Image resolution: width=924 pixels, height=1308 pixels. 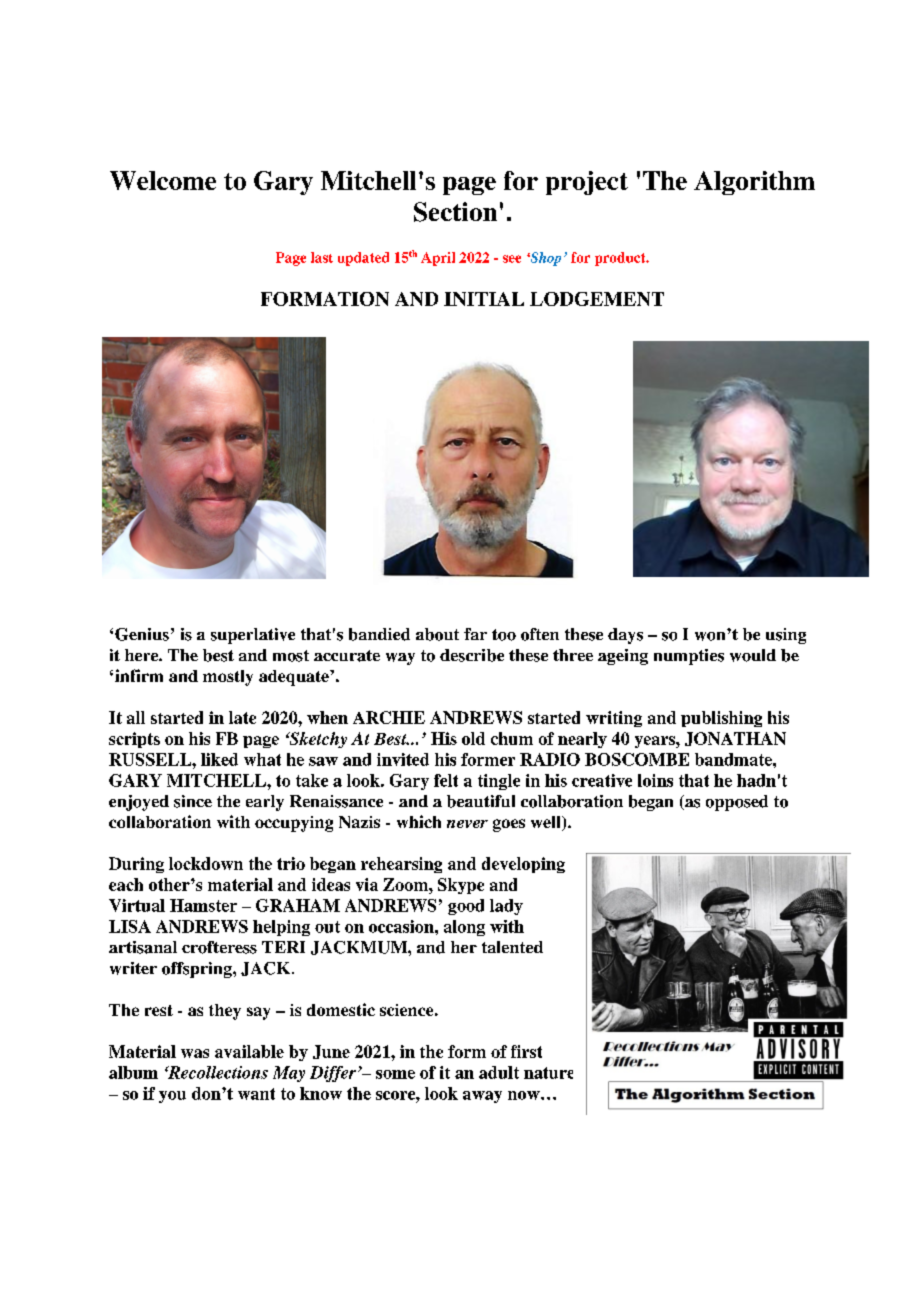 What do you see at coordinates (437, 634) in the screenshot?
I see `about` at bounding box center [437, 634].
